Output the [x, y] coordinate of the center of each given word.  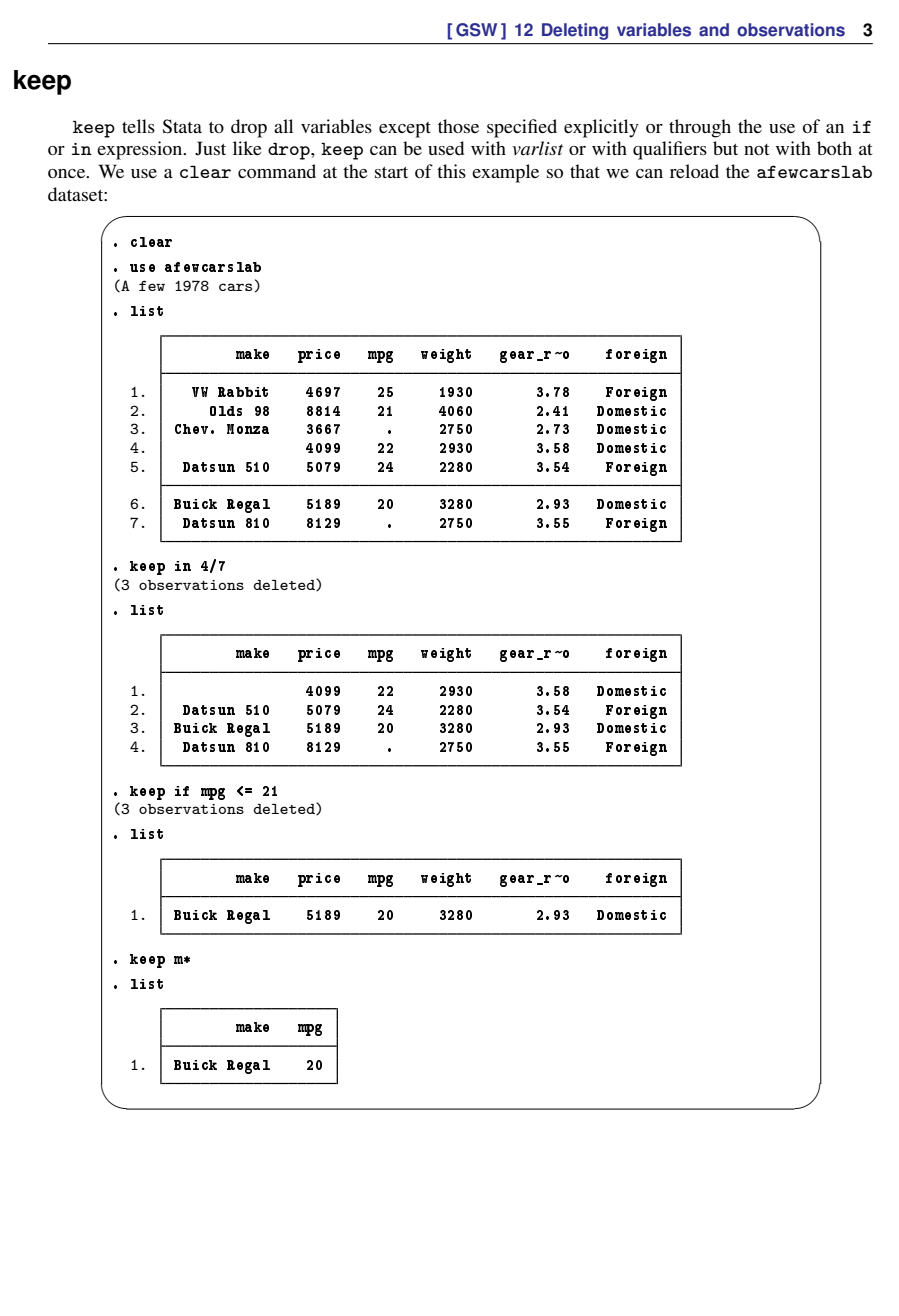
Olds [226, 411]
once [68, 173]
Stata [182, 126]
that [585, 171]
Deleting [575, 31]
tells [138, 126]
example [505, 173]
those [458, 126]
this [451, 171]
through [700, 128]
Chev [191, 429]
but [725, 148]
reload [694, 171]
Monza [248, 429]
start [391, 172]
